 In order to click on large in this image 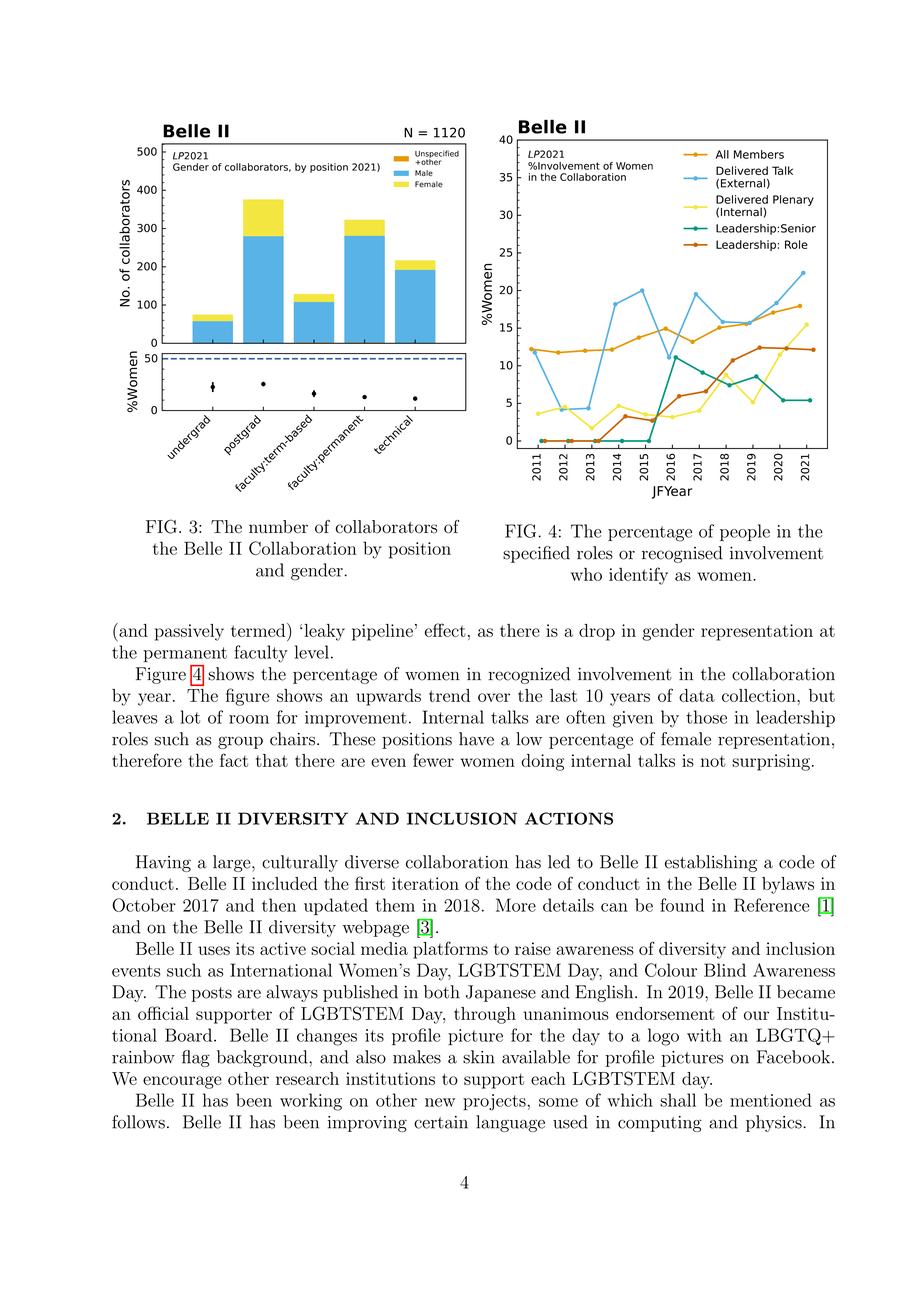, I will do `click(233, 863)`.
